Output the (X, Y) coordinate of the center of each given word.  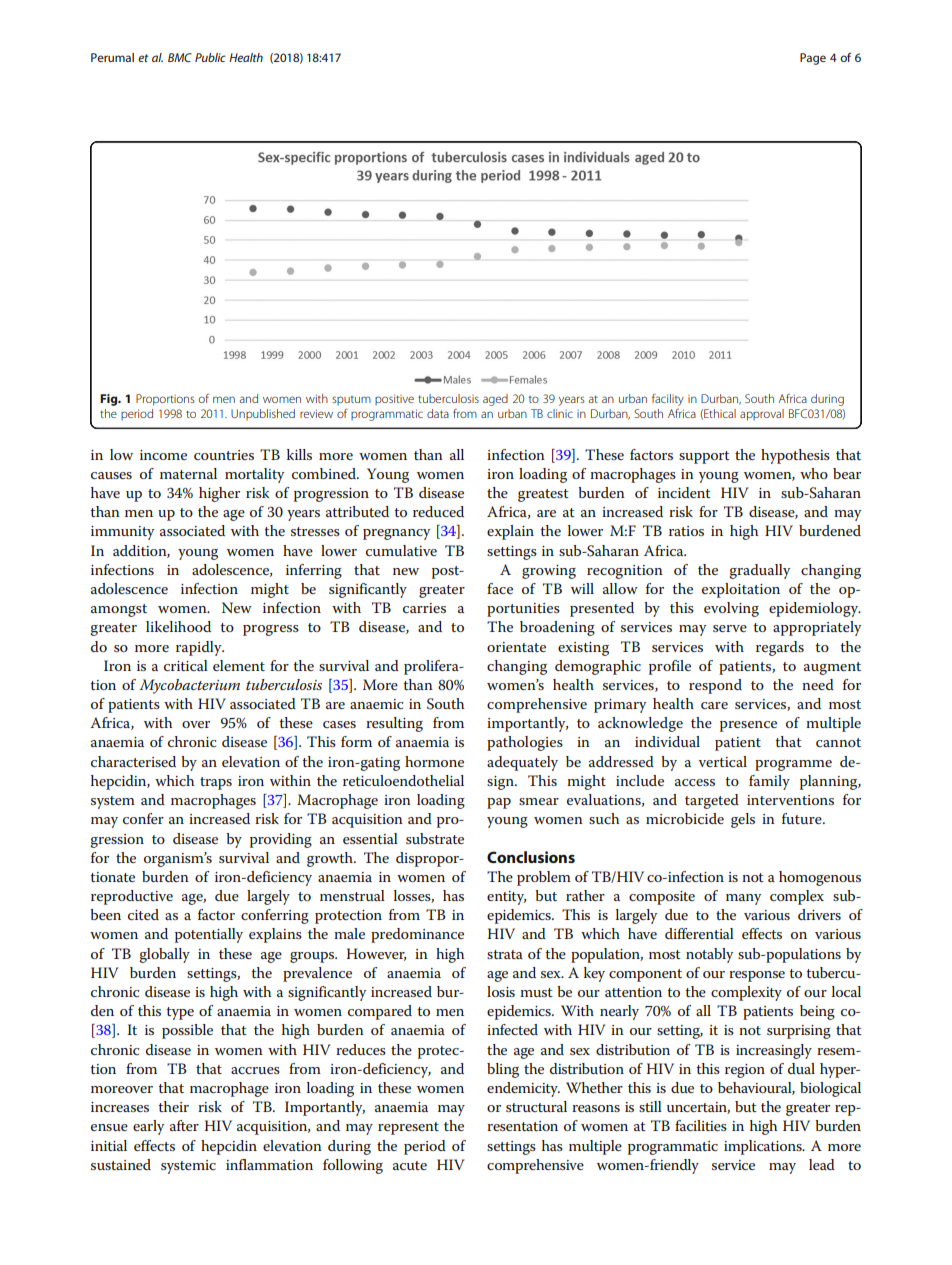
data (438, 413)
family (769, 782)
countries (224, 455)
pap (499, 803)
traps (216, 783)
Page (813, 59)
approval (762, 415)
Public (210, 57)
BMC (180, 57)
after (184, 1125)
